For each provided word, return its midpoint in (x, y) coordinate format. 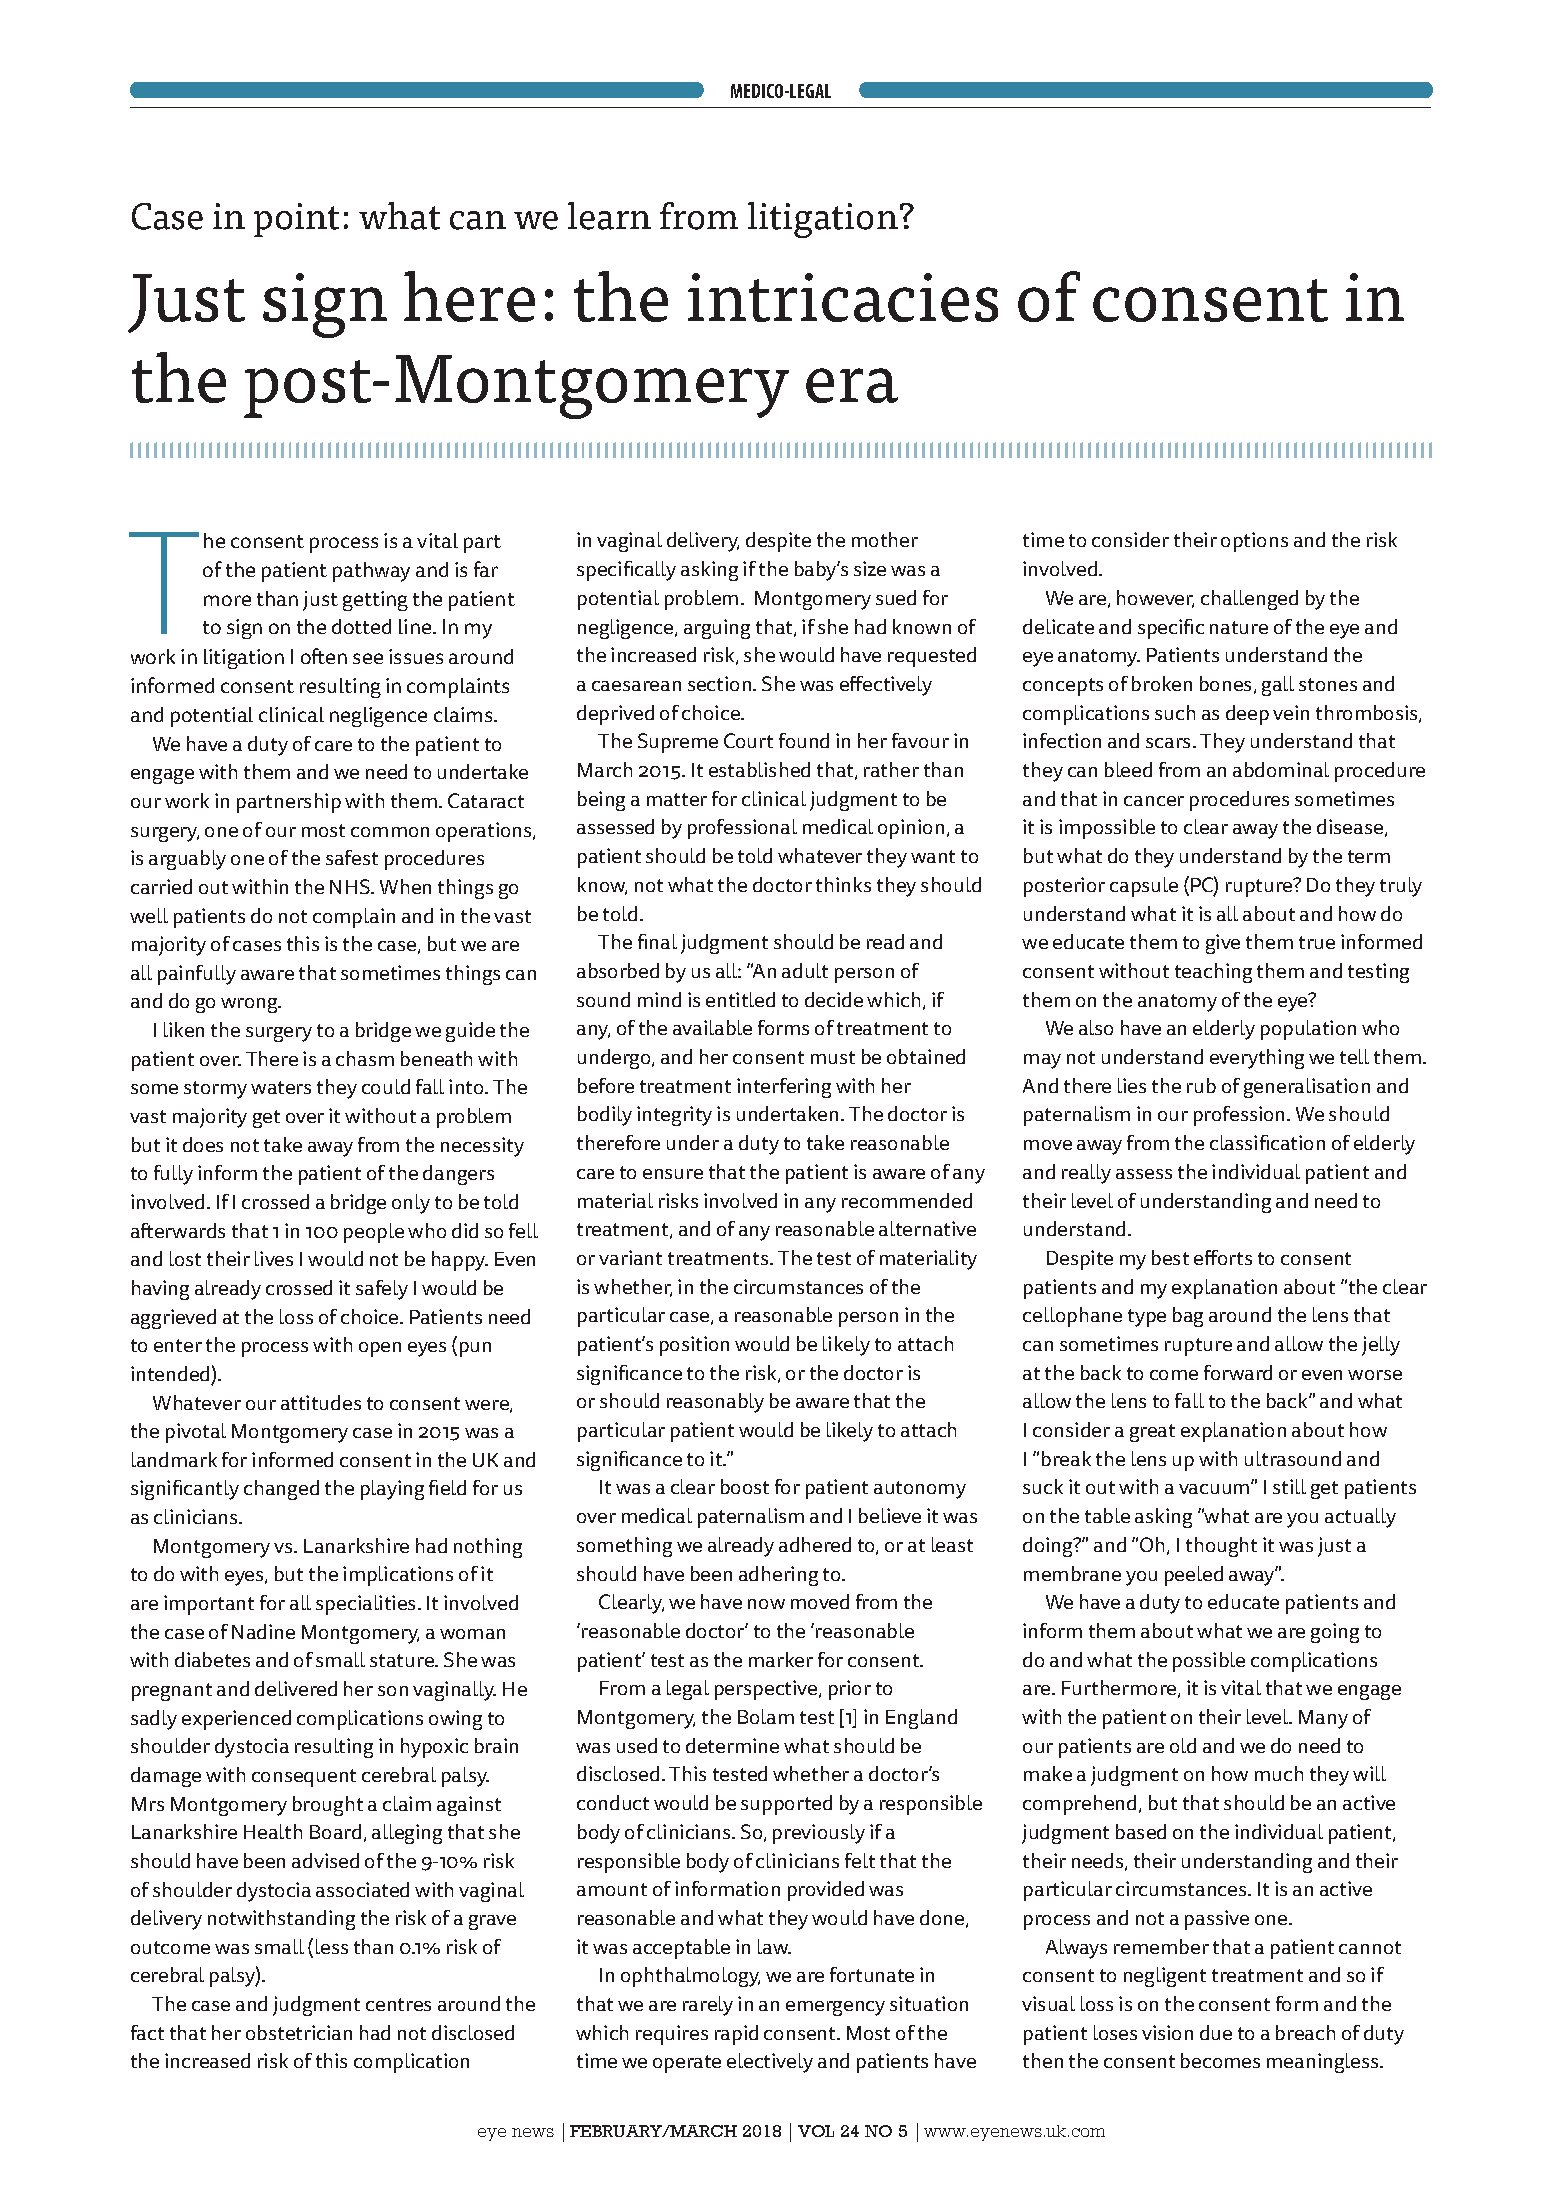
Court (748, 740)
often (324, 656)
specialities (367, 1605)
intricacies (843, 297)
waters (281, 1087)
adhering (778, 1576)
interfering (784, 1088)
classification (1267, 1142)
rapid (736, 2035)
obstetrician (299, 2032)
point (296, 220)
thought (1221, 1547)
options (1254, 542)
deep (1247, 715)
